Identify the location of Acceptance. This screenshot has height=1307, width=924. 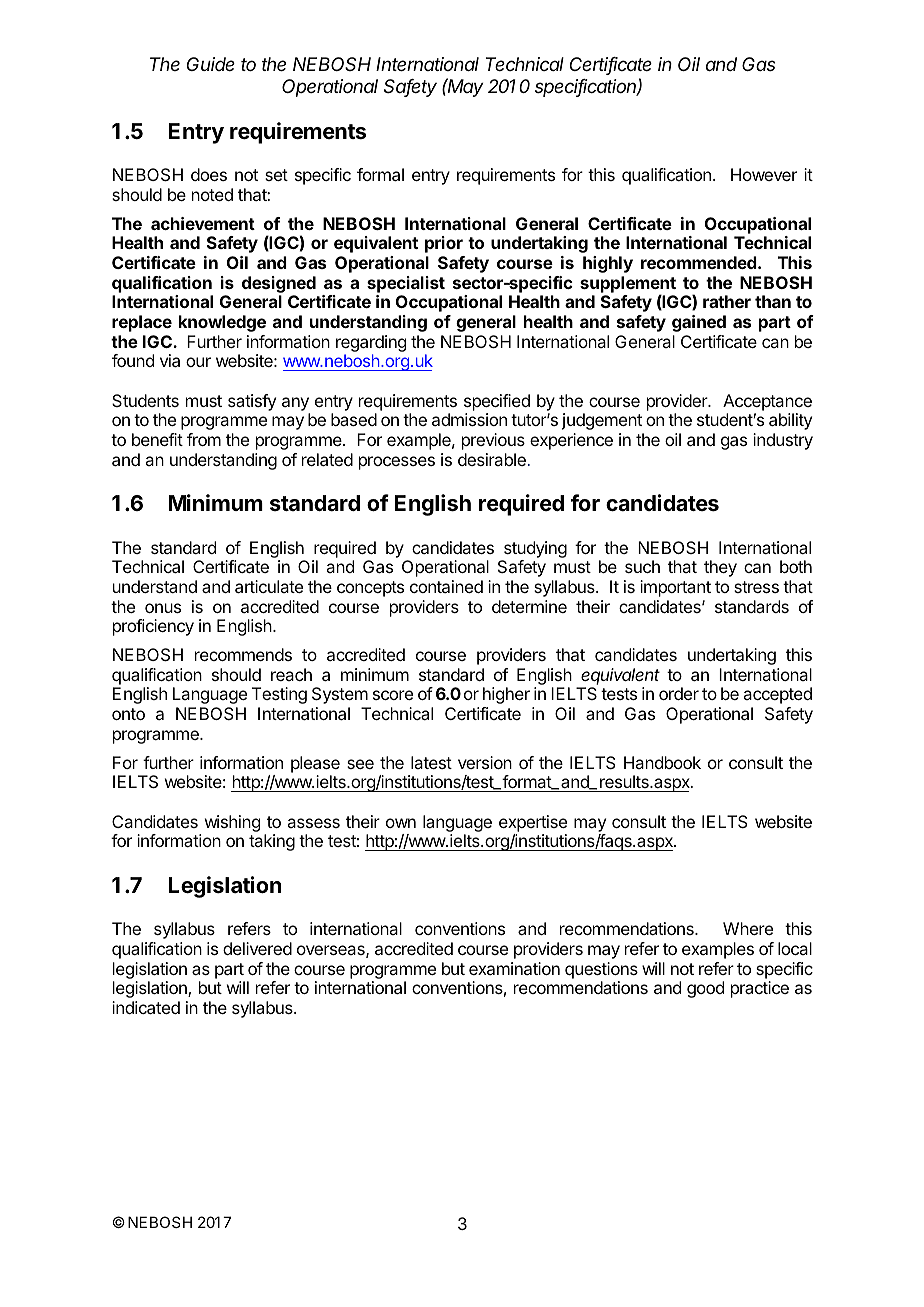
(767, 402).
